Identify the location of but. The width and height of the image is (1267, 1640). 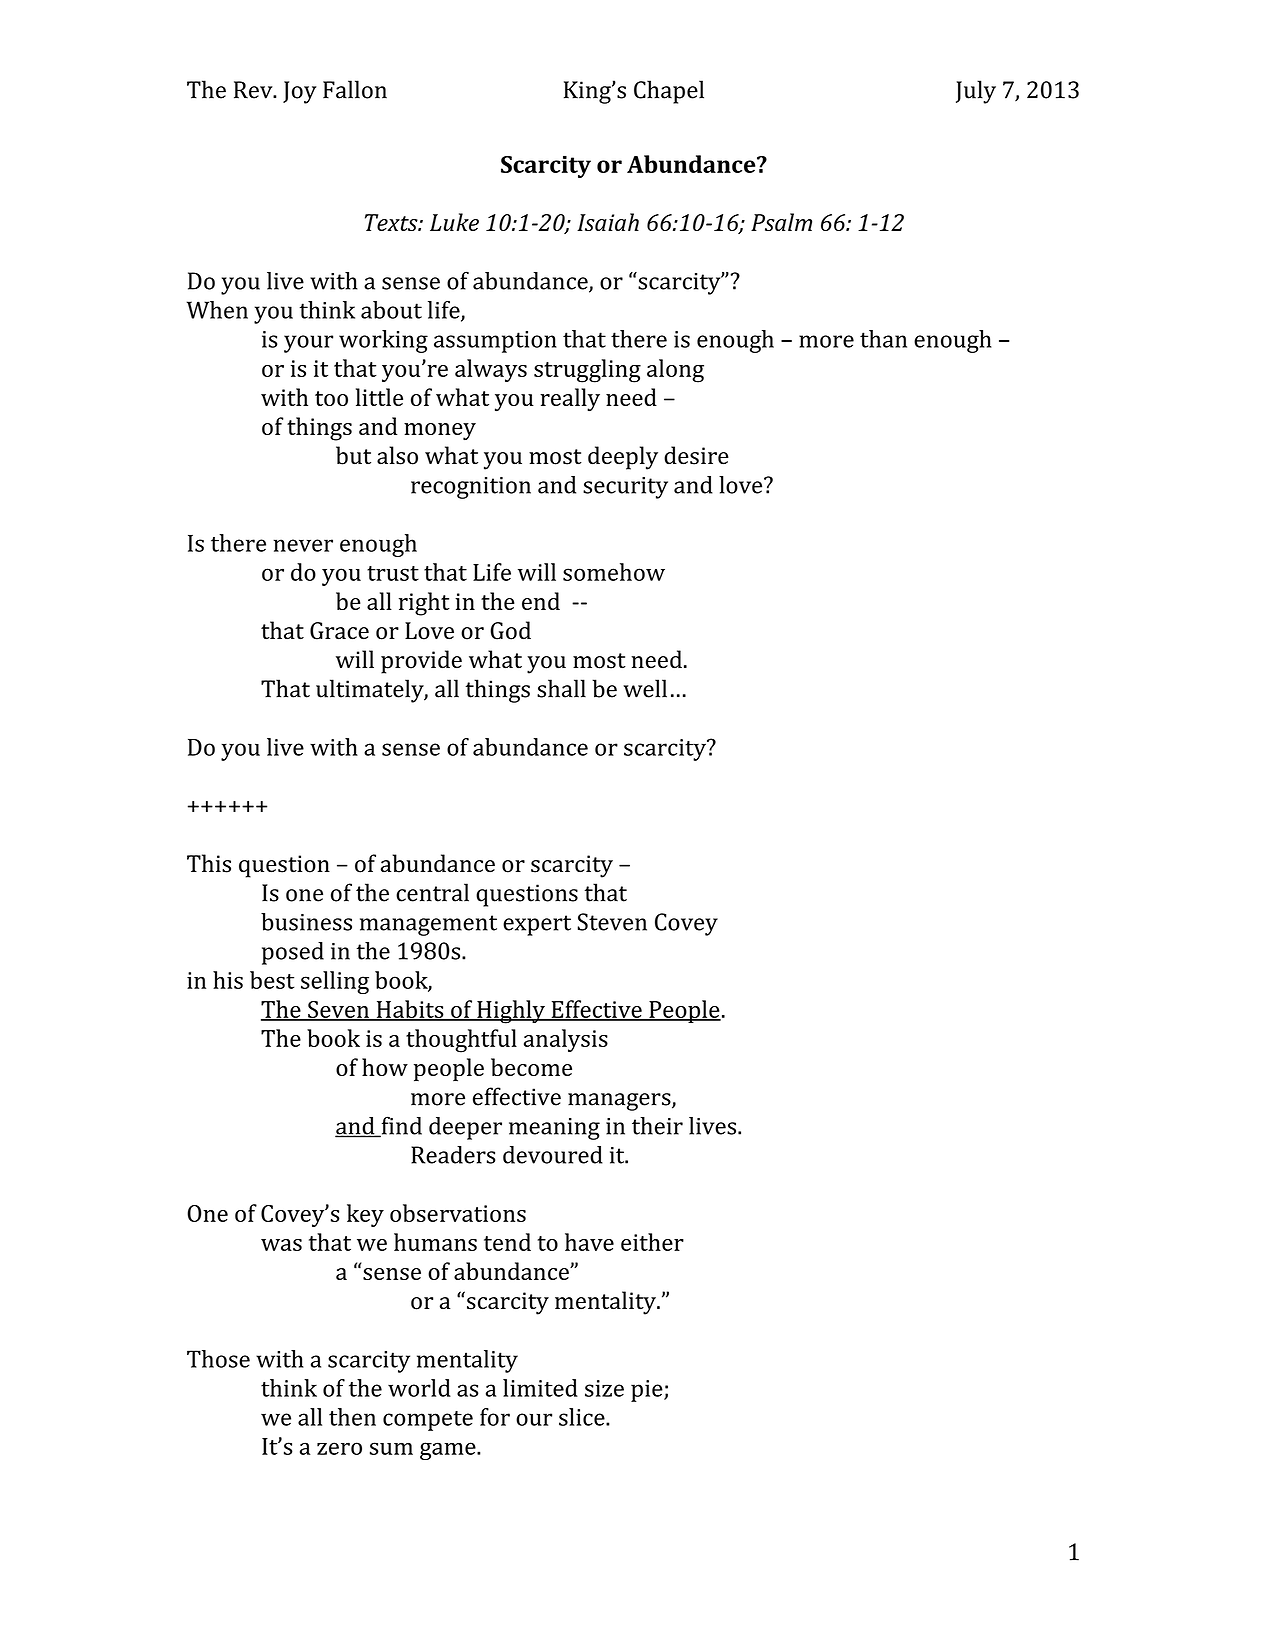
(353, 455).
